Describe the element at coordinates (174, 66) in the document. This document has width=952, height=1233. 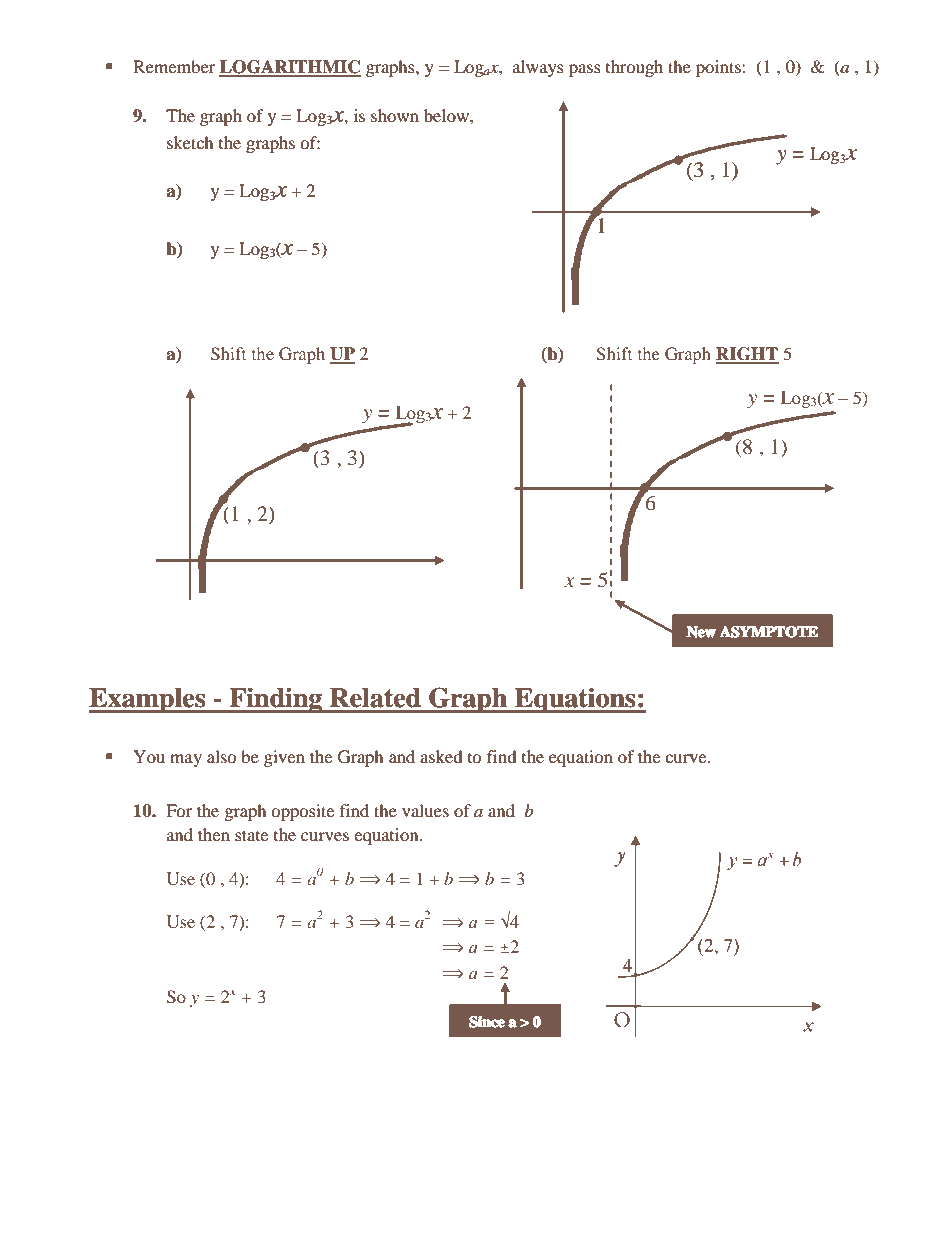
I see `Remember` at that location.
